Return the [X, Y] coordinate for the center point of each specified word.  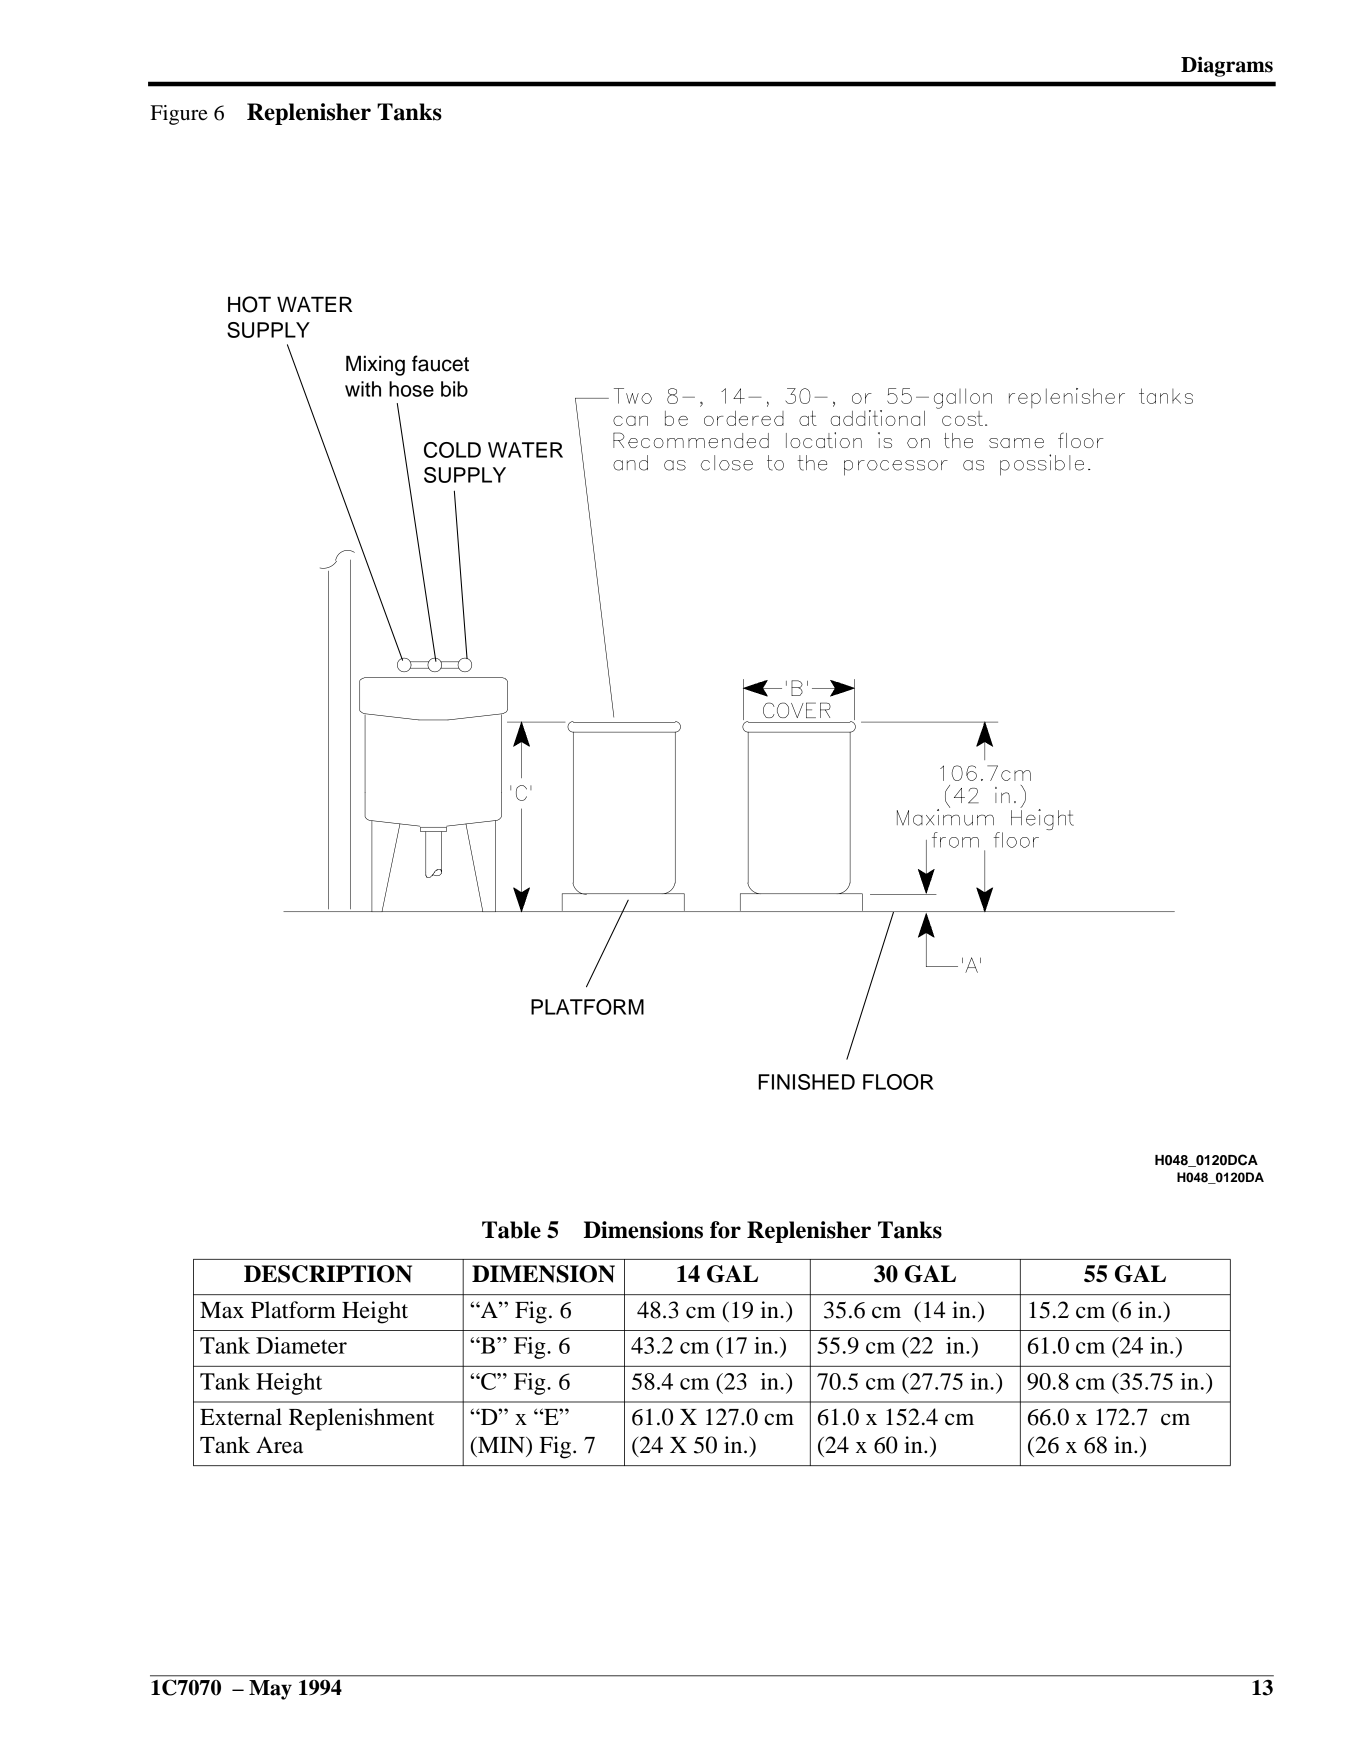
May [270, 1690]
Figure [179, 115]
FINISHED [806, 1082]
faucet [440, 363]
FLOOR [898, 1082]
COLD [452, 450]
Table [511, 1230]
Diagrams [1227, 66]
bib [454, 389]
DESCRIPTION [328, 1274]
